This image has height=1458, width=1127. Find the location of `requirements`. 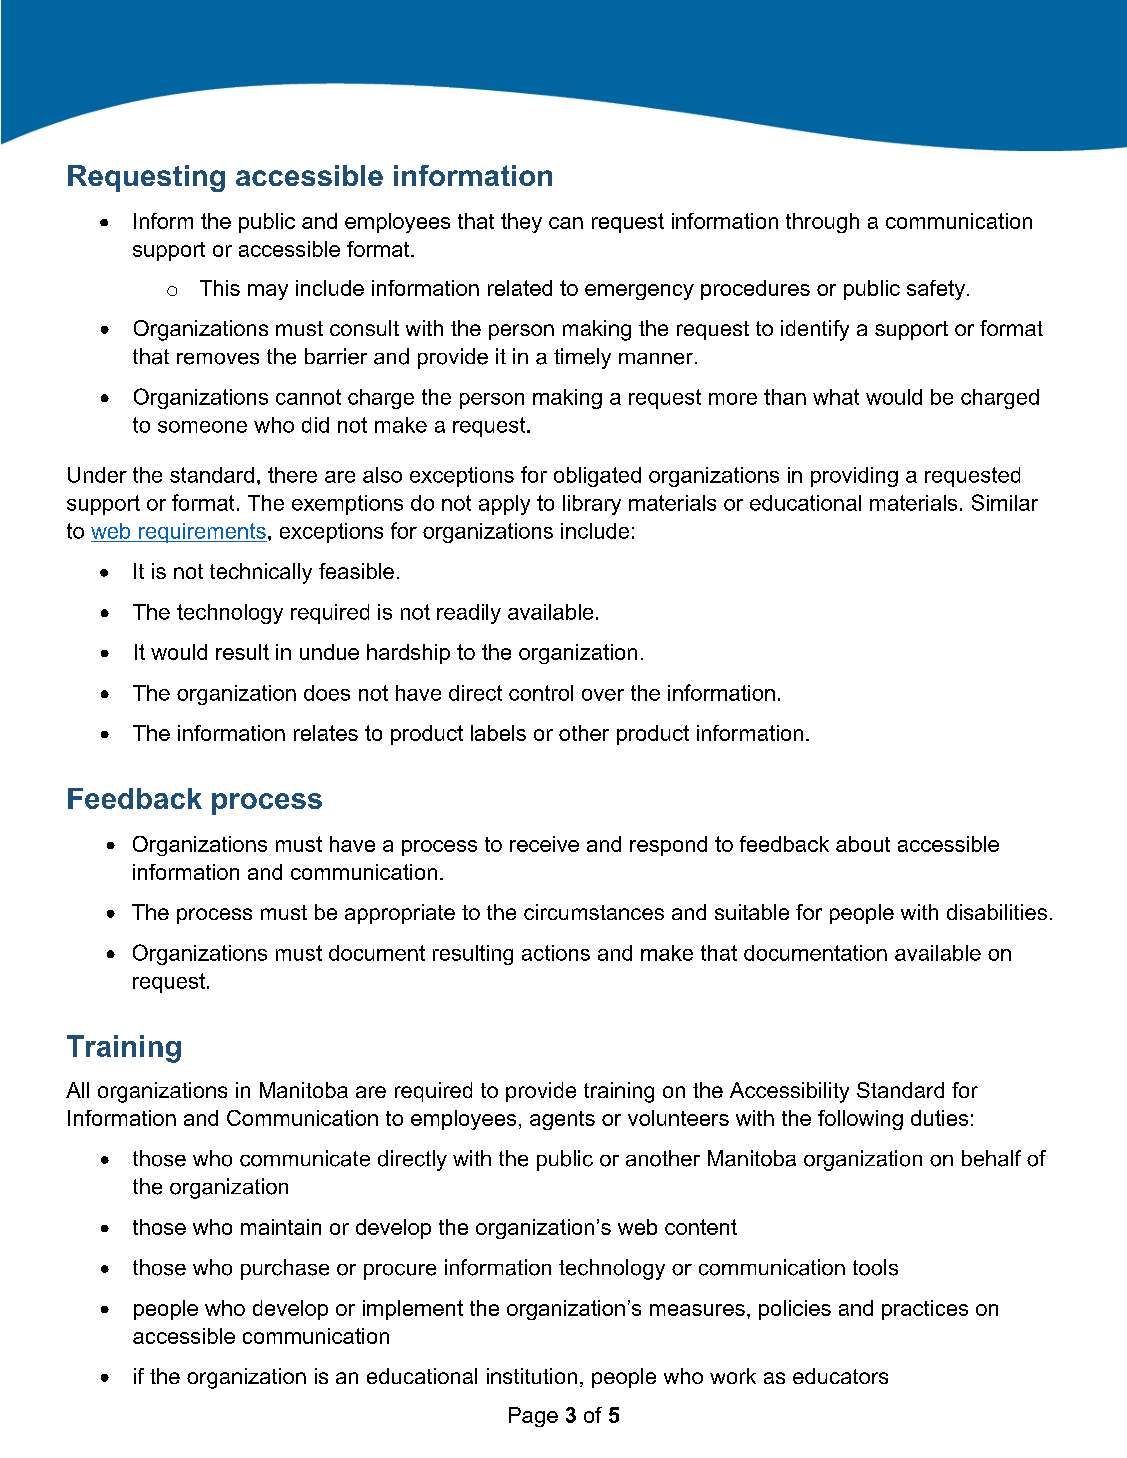

requirements is located at coordinates (202, 533).
